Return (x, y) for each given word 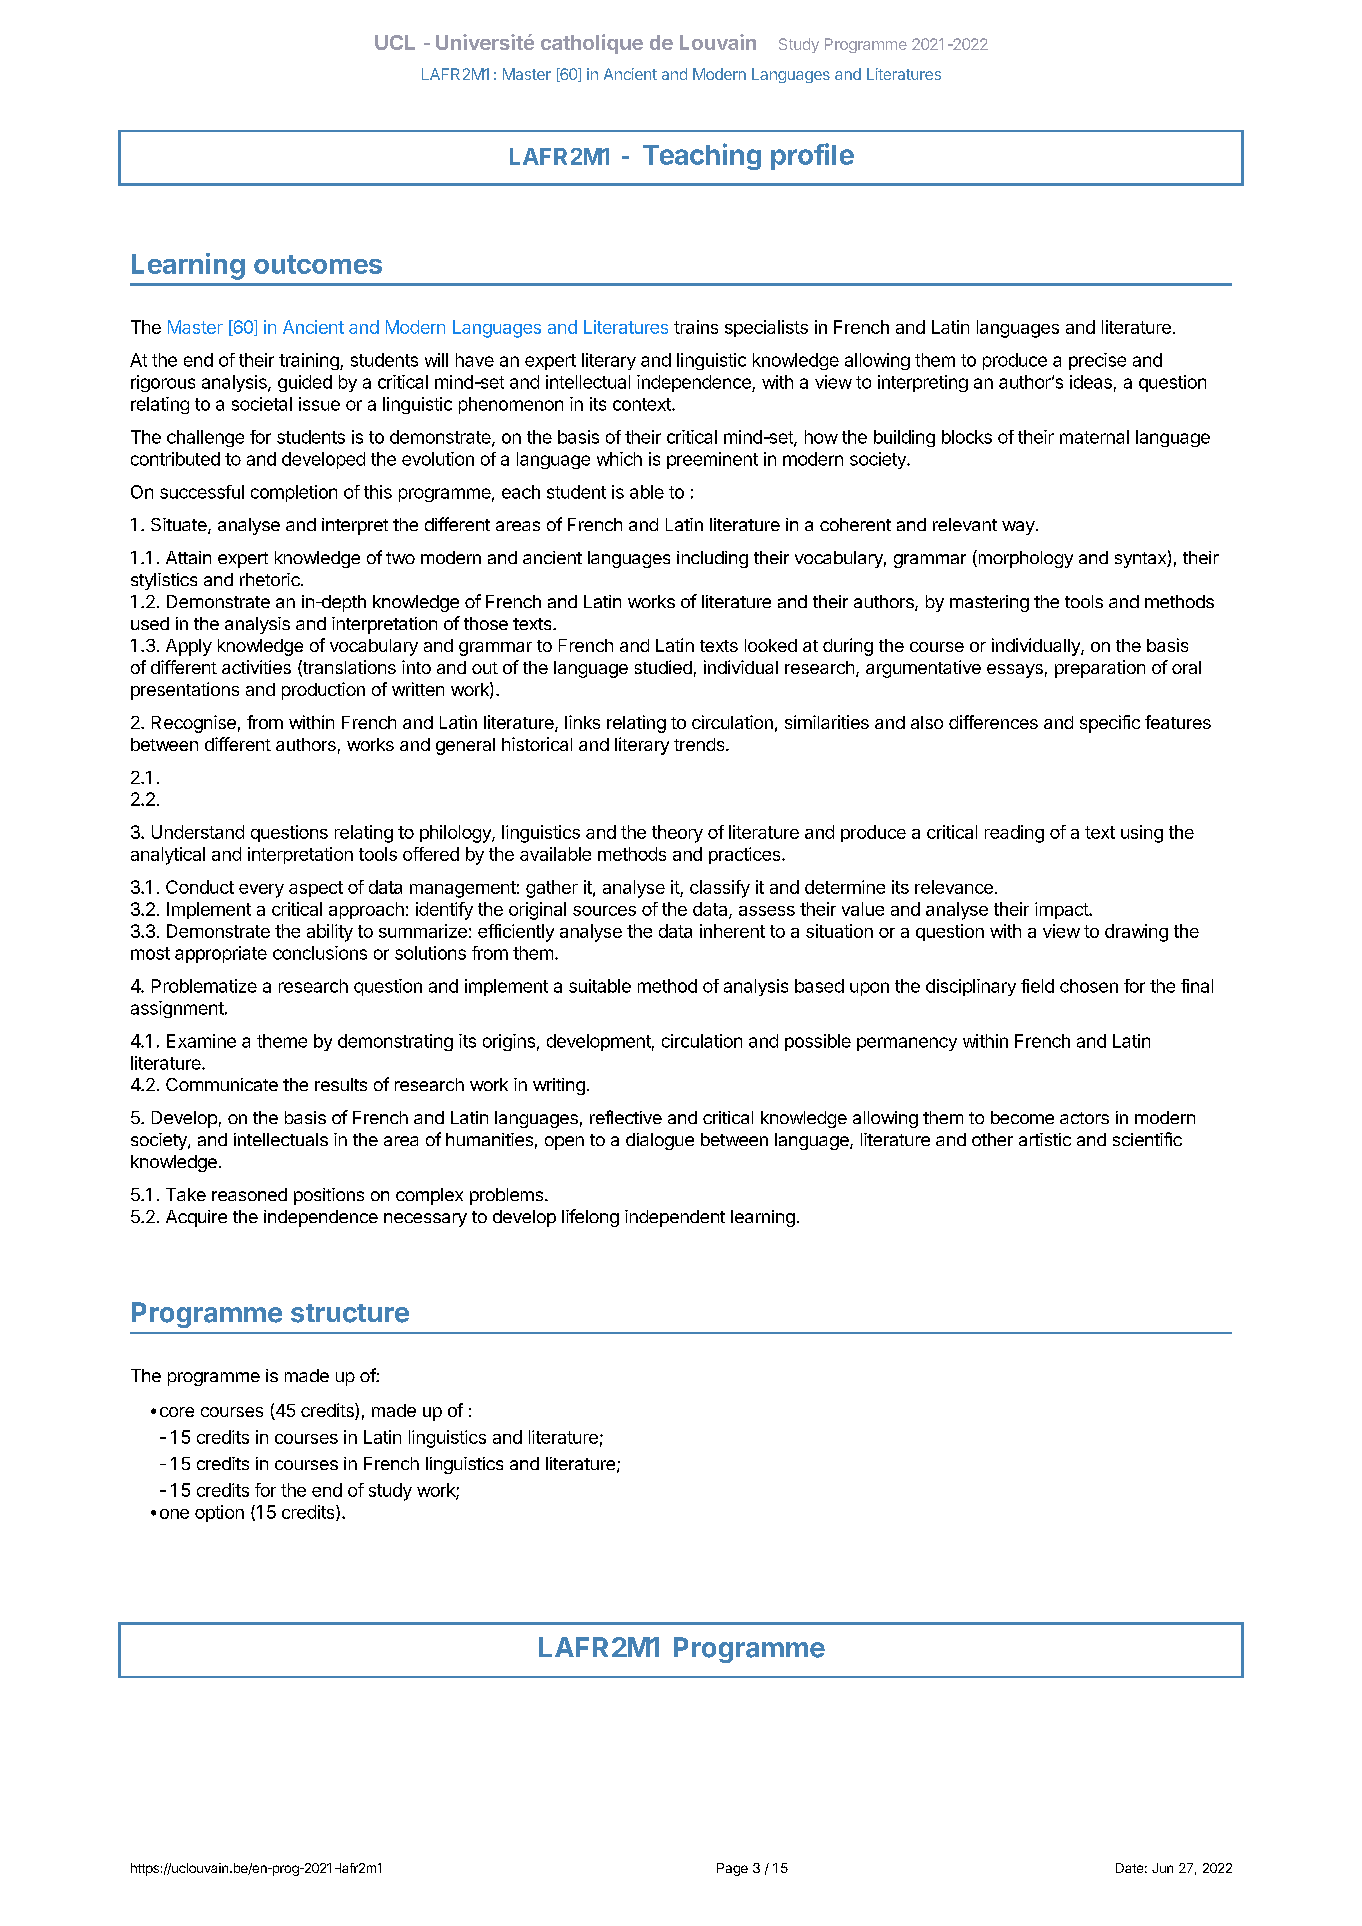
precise (1097, 361)
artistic (1045, 1139)
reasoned (249, 1194)
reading (1014, 834)
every (261, 891)
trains (696, 327)
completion (294, 493)
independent (675, 1218)
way (1018, 528)
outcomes (318, 264)
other (992, 1139)
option (219, 1513)
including (712, 559)
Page (732, 1869)
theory (677, 834)
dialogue (660, 1141)
